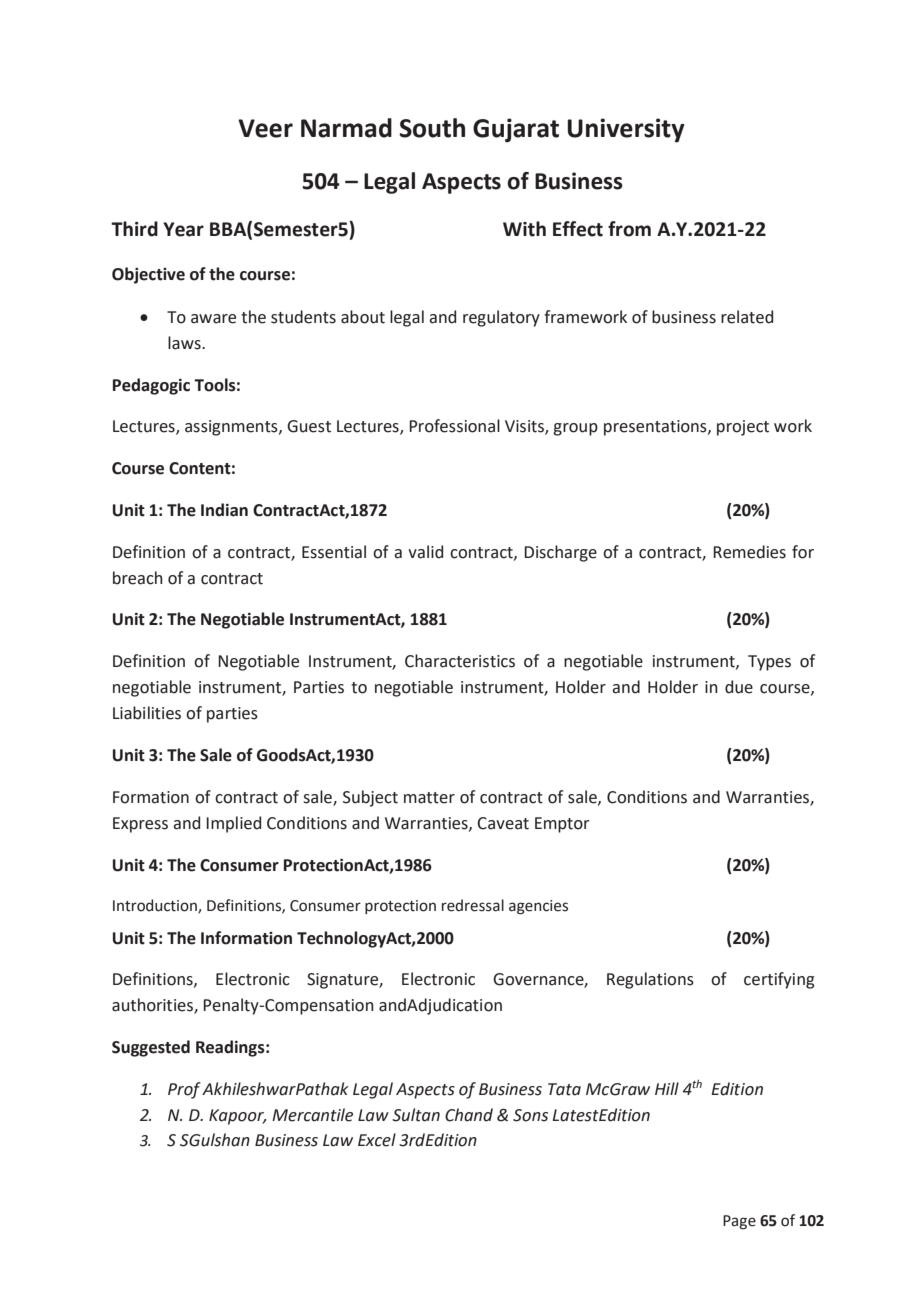 Image resolution: width=924 pixels, height=1308 pixels. Describe the element at coordinates (147, 713) in the screenshot. I see `Liabilities` at that location.
